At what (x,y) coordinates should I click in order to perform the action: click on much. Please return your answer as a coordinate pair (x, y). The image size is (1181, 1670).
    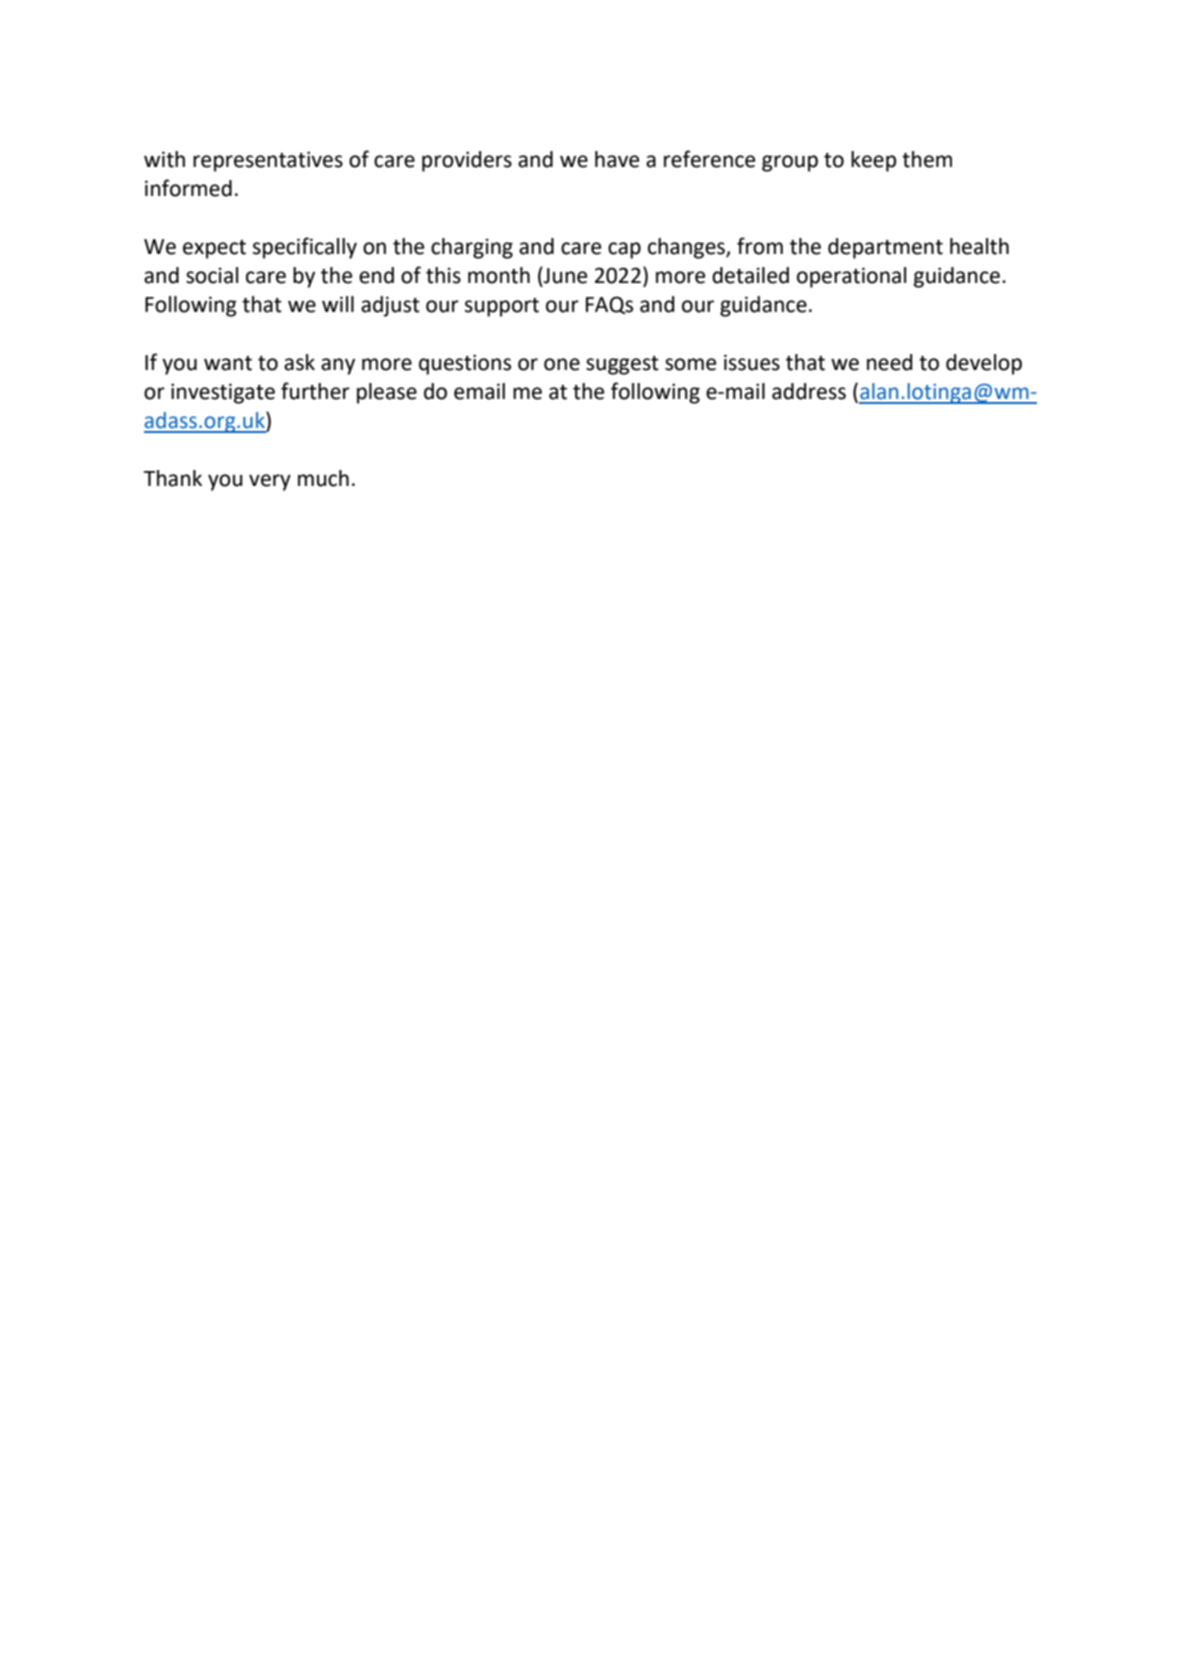
    Looking at the image, I should click on (323, 478).
